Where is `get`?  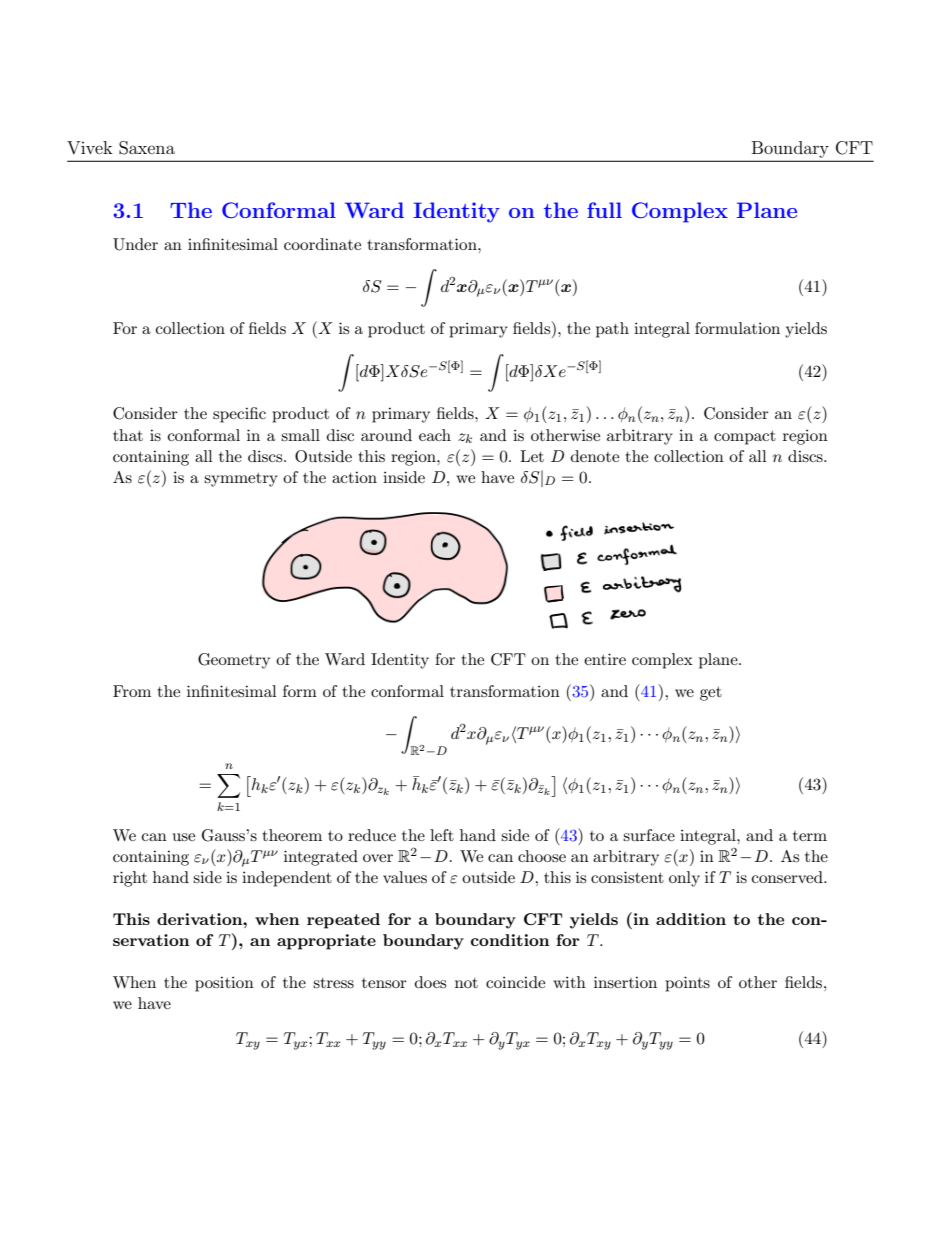 get is located at coordinates (711, 694).
